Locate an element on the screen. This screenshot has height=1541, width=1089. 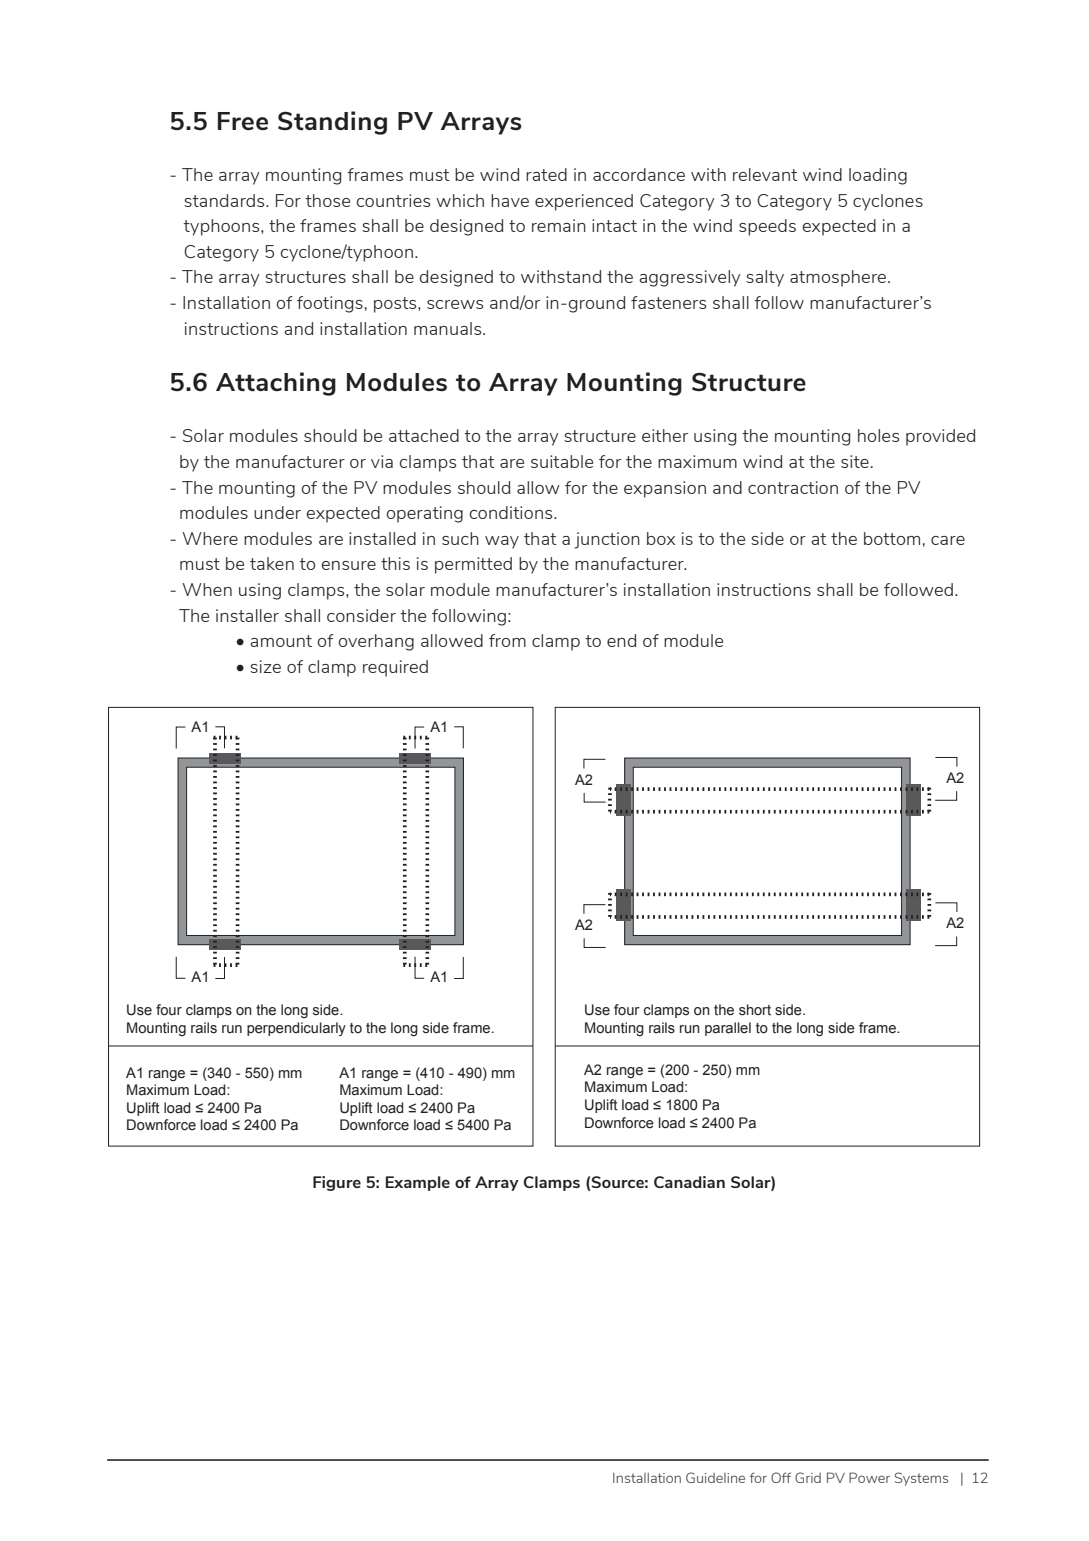
those is located at coordinates (327, 200).
